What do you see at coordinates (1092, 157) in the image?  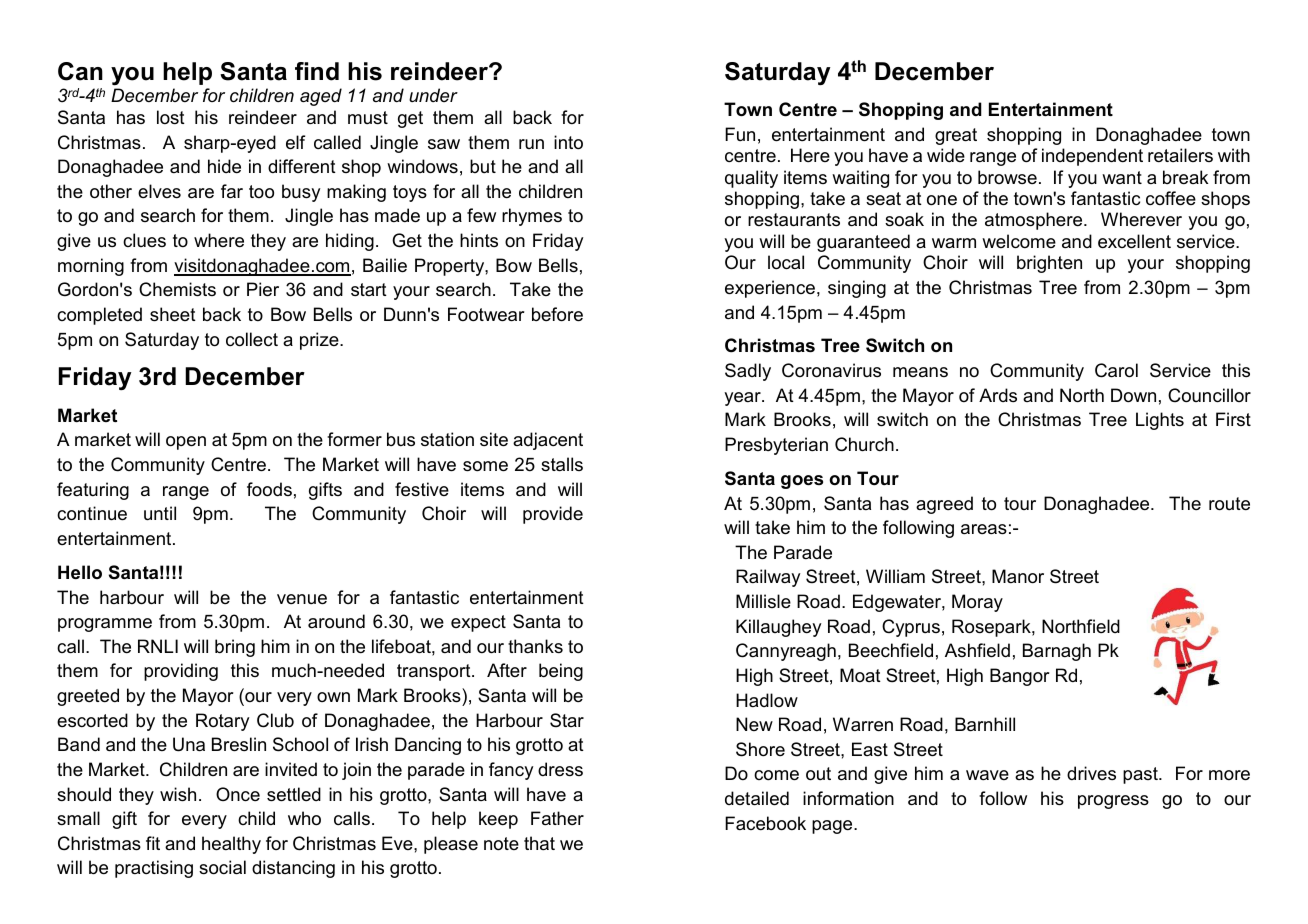 I see `independent` at bounding box center [1092, 157].
